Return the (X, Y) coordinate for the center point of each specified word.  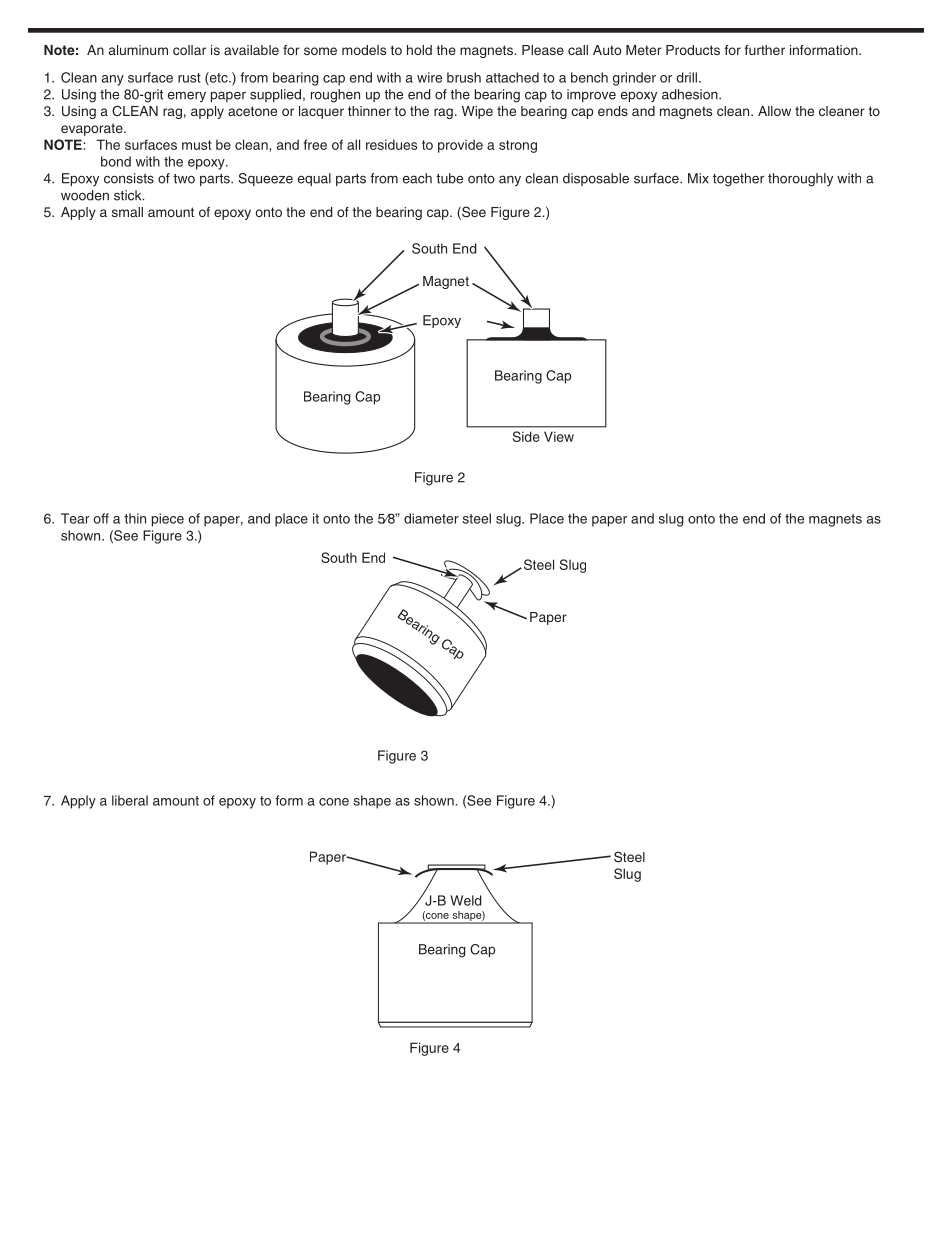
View (559, 436)
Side (526, 436)
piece (168, 520)
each (417, 178)
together (738, 180)
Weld (466, 900)
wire (429, 77)
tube (449, 178)
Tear (75, 518)
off (101, 518)
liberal (130, 800)
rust (189, 78)
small (127, 212)
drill (686, 77)
